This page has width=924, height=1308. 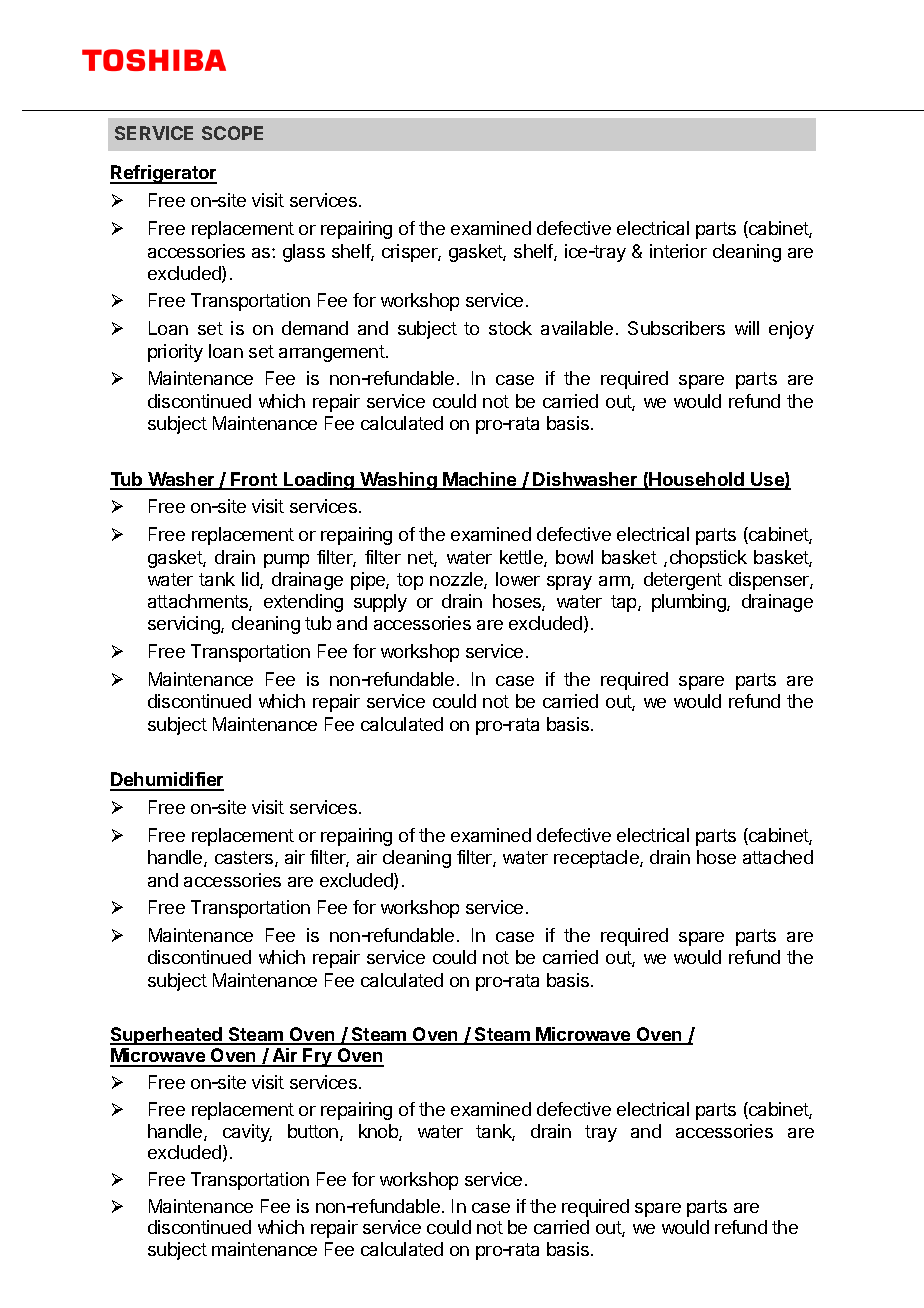 I want to click on Front, so click(x=254, y=480).
